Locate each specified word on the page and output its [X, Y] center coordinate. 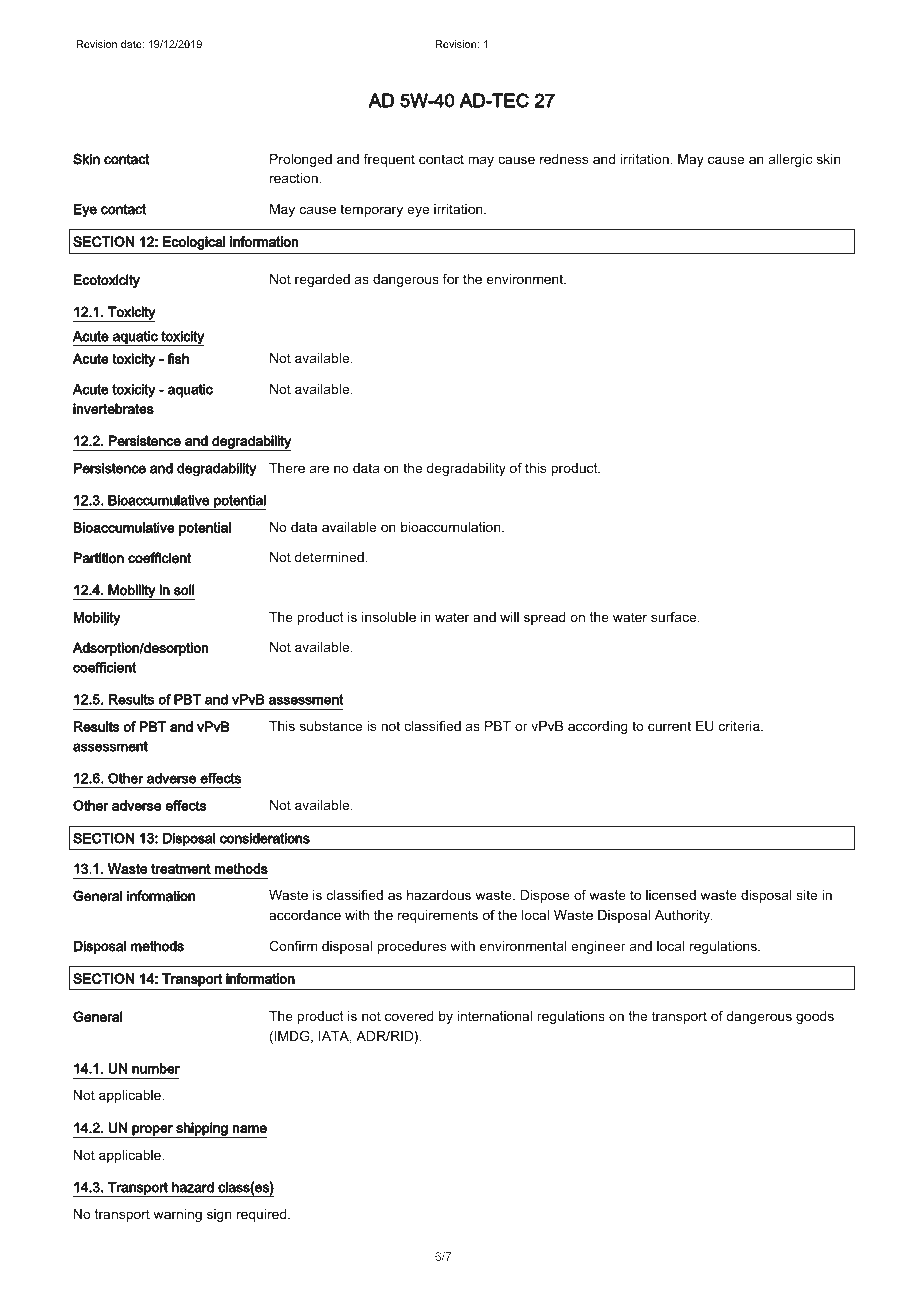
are [319, 469]
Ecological [194, 243]
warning [177, 1215]
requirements [438, 916]
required [263, 1215]
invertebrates [113, 408]
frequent [389, 160]
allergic [790, 160]
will [509, 617]
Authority [683, 916]
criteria [740, 726]
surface [675, 617]
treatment [181, 868]
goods [815, 1017]
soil [184, 590]
